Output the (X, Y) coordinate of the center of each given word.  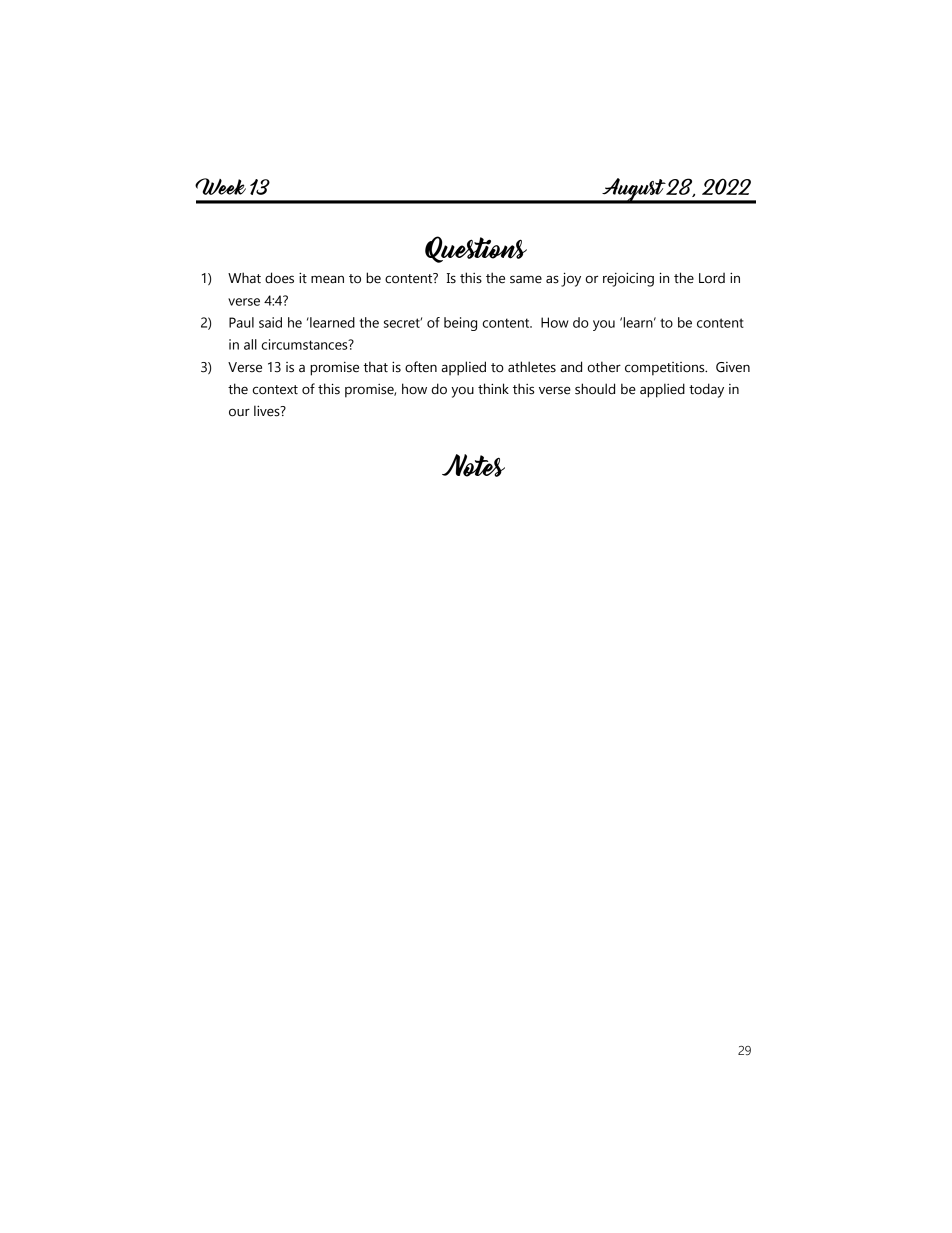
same (526, 279)
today (706, 390)
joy (571, 279)
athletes (532, 367)
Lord (712, 278)
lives (268, 411)
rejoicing (628, 279)
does (279, 278)
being (460, 324)
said (270, 322)
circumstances (306, 344)
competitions (666, 369)
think (493, 389)
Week (220, 186)
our (239, 412)
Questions (476, 249)
